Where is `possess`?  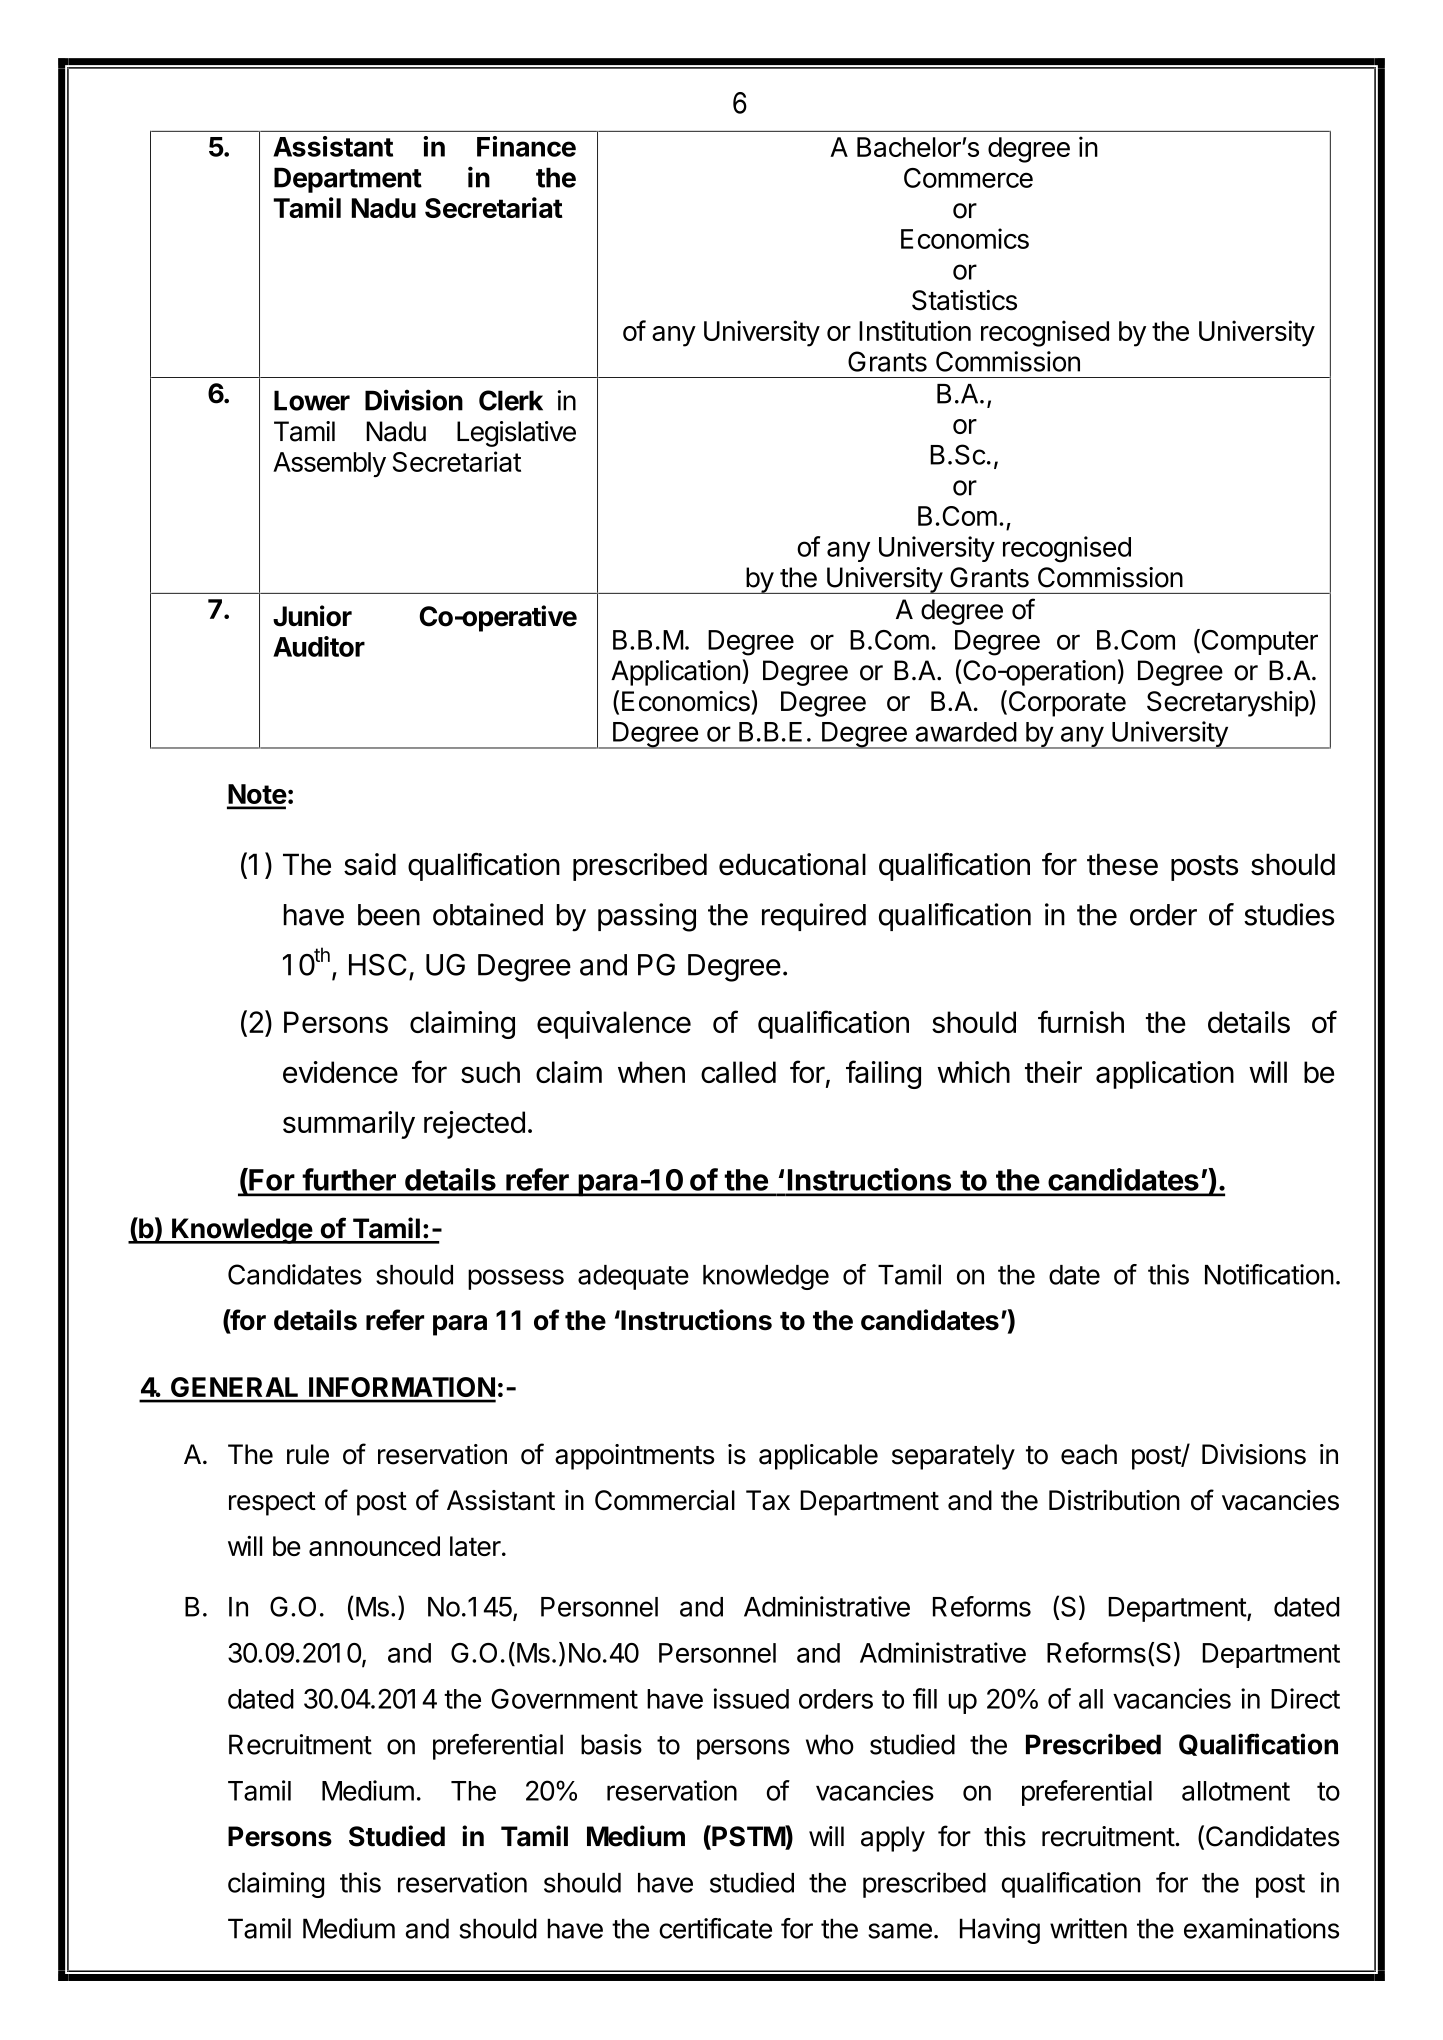 possess is located at coordinates (516, 1279).
